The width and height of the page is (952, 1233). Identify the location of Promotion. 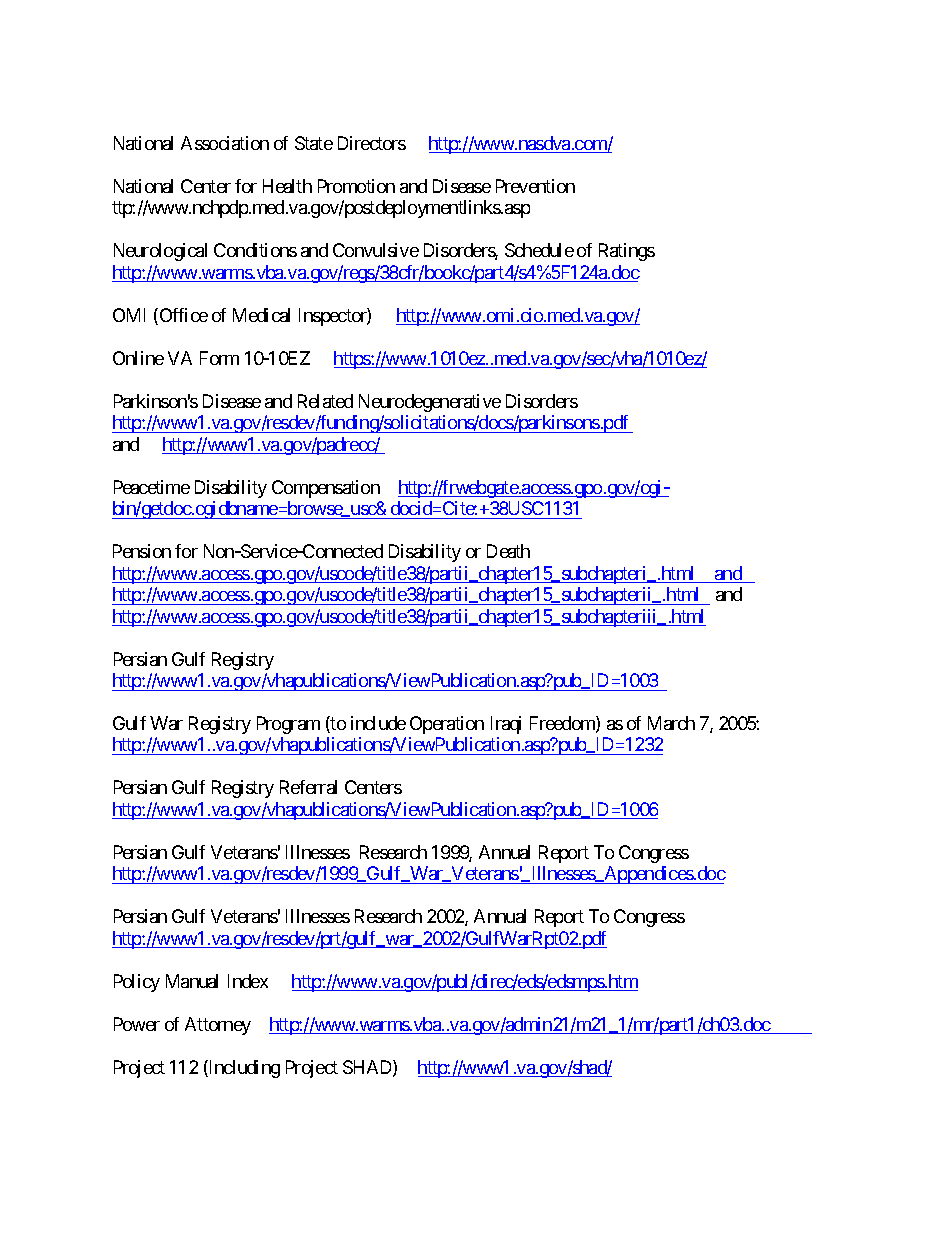
(356, 186).
